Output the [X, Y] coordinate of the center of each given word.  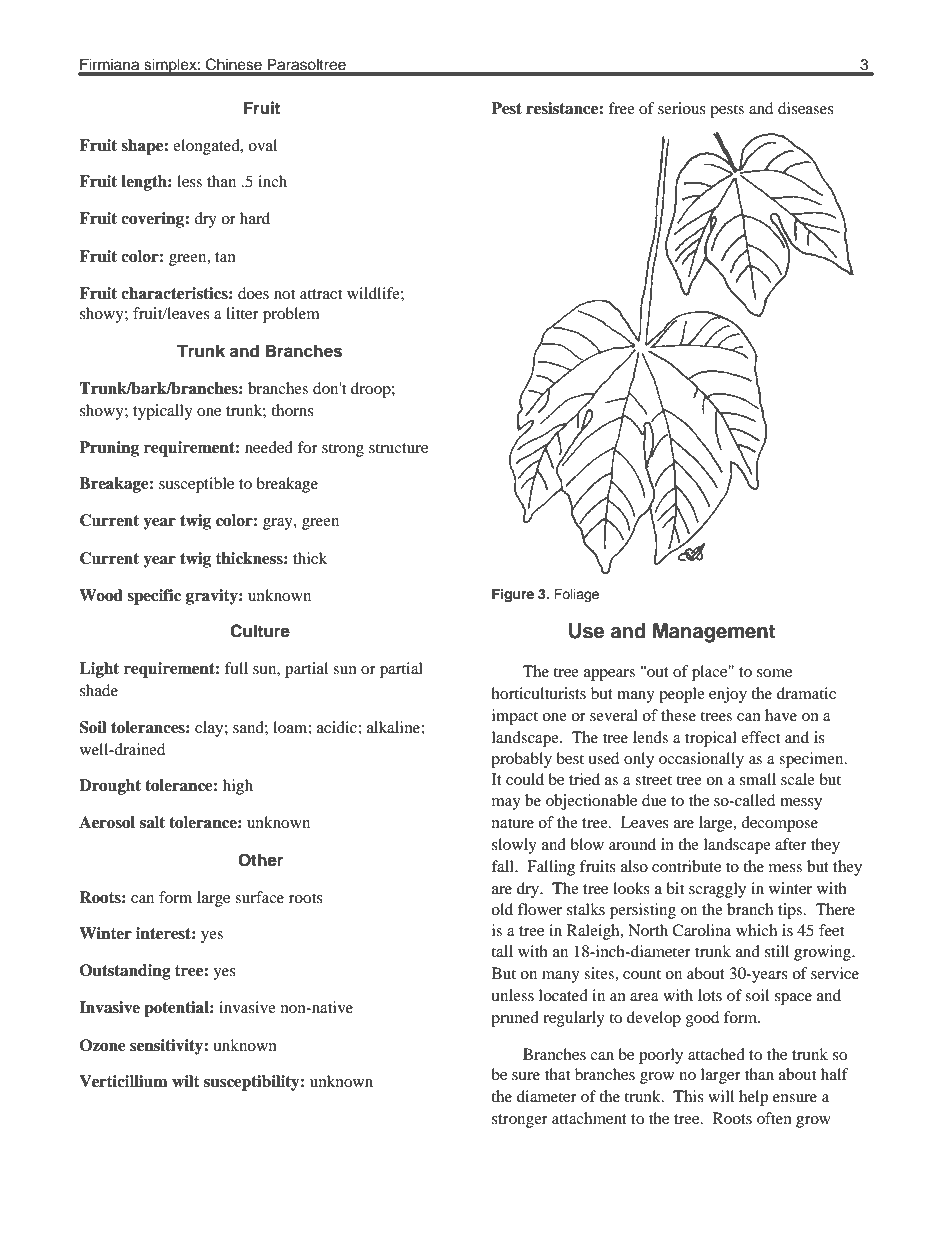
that [557, 1074]
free [621, 108]
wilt [186, 1081]
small [758, 779]
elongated [207, 147]
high [238, 787]
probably [521, 760]
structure [398, 448]
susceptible [196, 485]
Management [714, 633]
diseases [806, 108]
